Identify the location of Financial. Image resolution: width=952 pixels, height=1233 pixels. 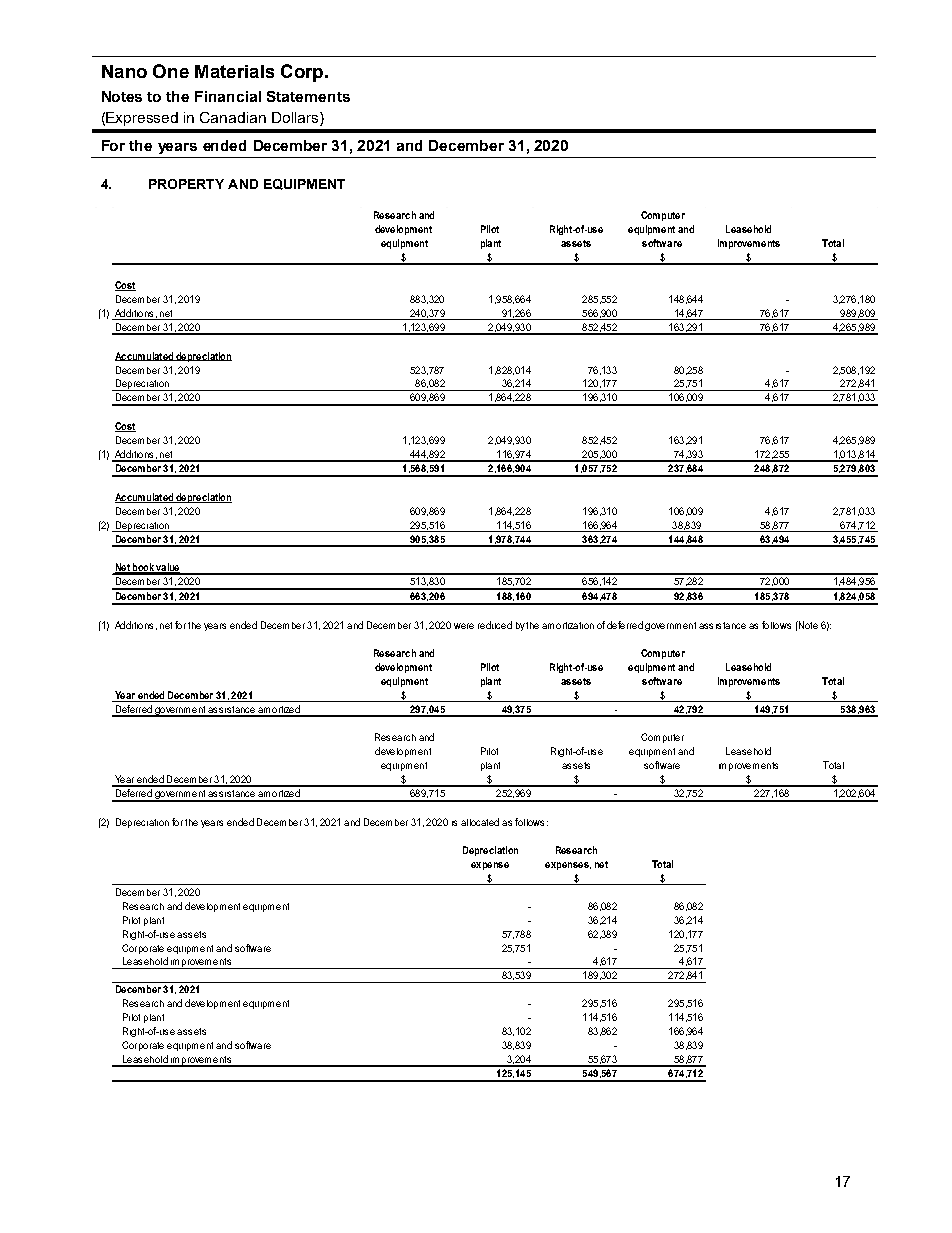
(228, 96).
